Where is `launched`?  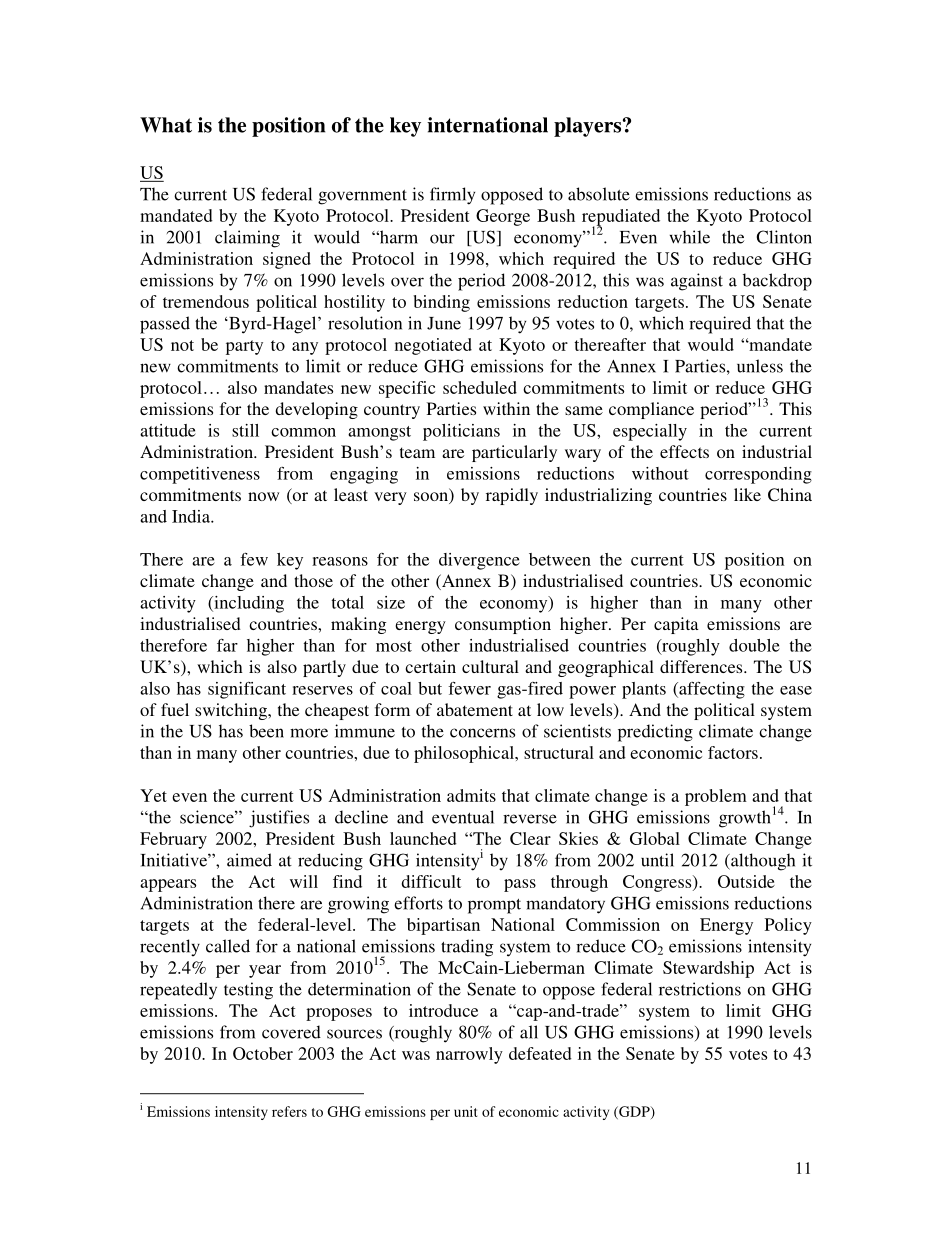
launched is located at coordinates (423, 838).
